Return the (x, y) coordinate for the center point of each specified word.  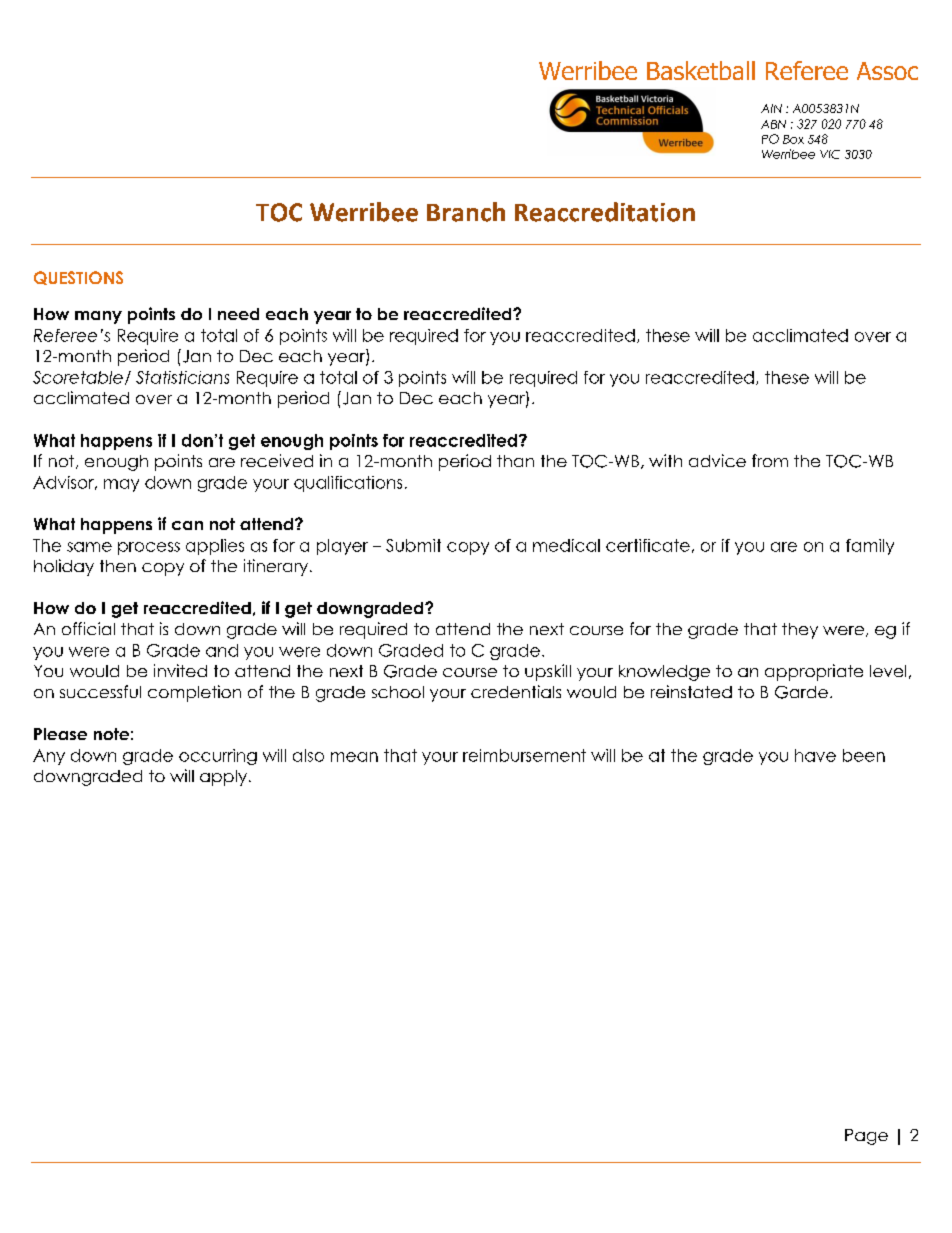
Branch (466, 212)
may (121, 485)
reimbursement (524, 755)
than (515, 461)
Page (866, 1137)
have (815, 755)
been (864, 755)
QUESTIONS (78, 278)
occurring (218, 757)
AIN (771, 108)
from (770, 460)
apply (223, 778)
